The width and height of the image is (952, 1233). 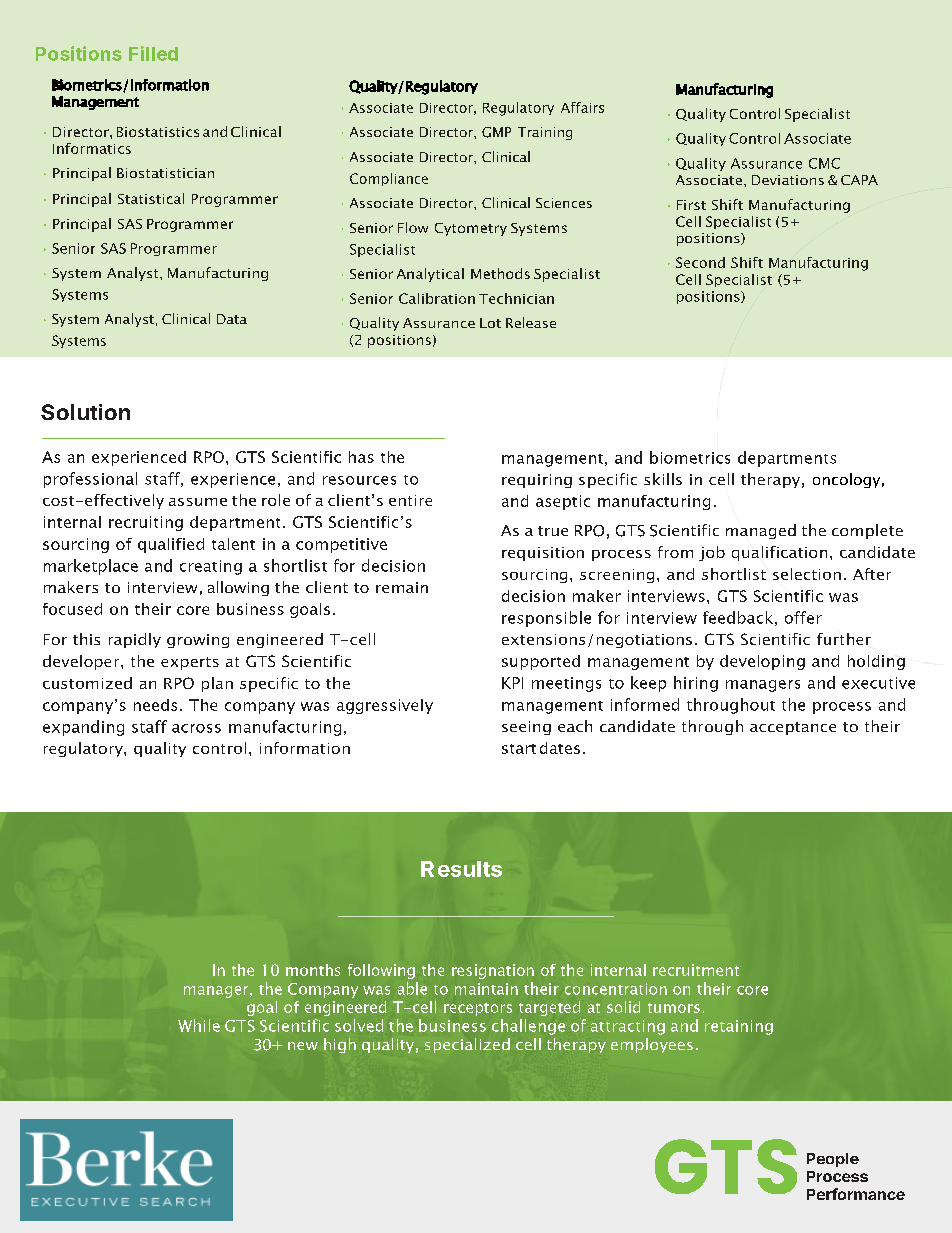 What do you see at coordinates (537, 481) in the image?
I see `requiring` at bounding box center [537, 481].
